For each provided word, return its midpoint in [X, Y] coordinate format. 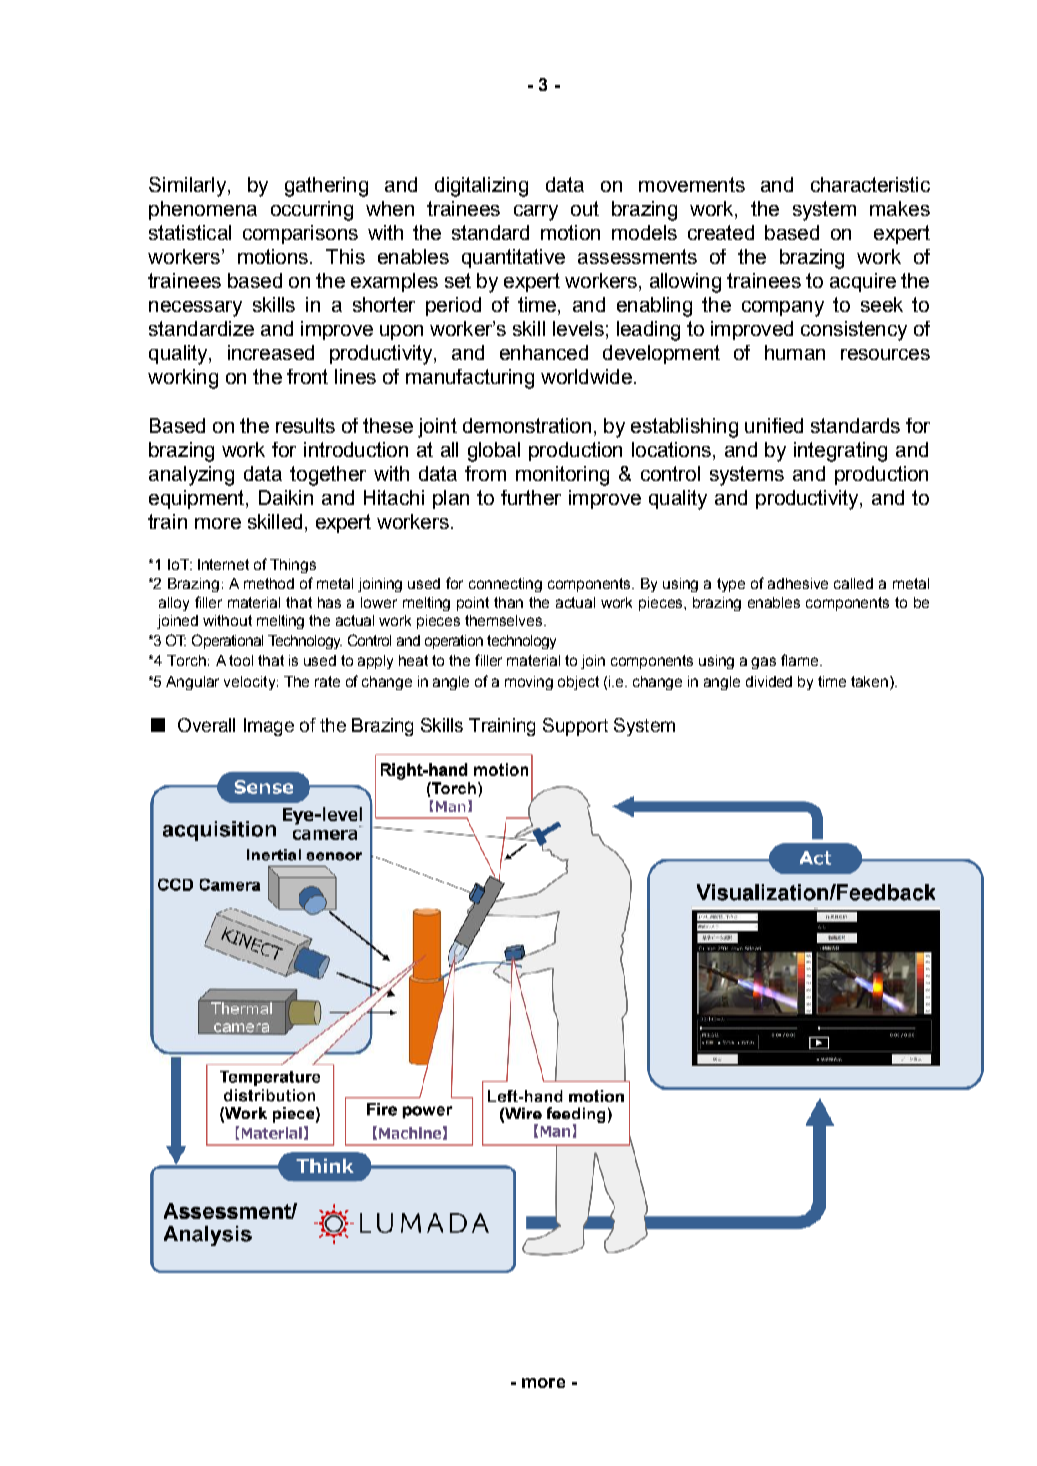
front [307, 376]
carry [536, 213]
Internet [223, 564]
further [531, 497]
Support [575, 727]
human [795, 352]
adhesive [798, 583]
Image [269, 727]
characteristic [870, 184]
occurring [312, 211]
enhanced [544, 352]
